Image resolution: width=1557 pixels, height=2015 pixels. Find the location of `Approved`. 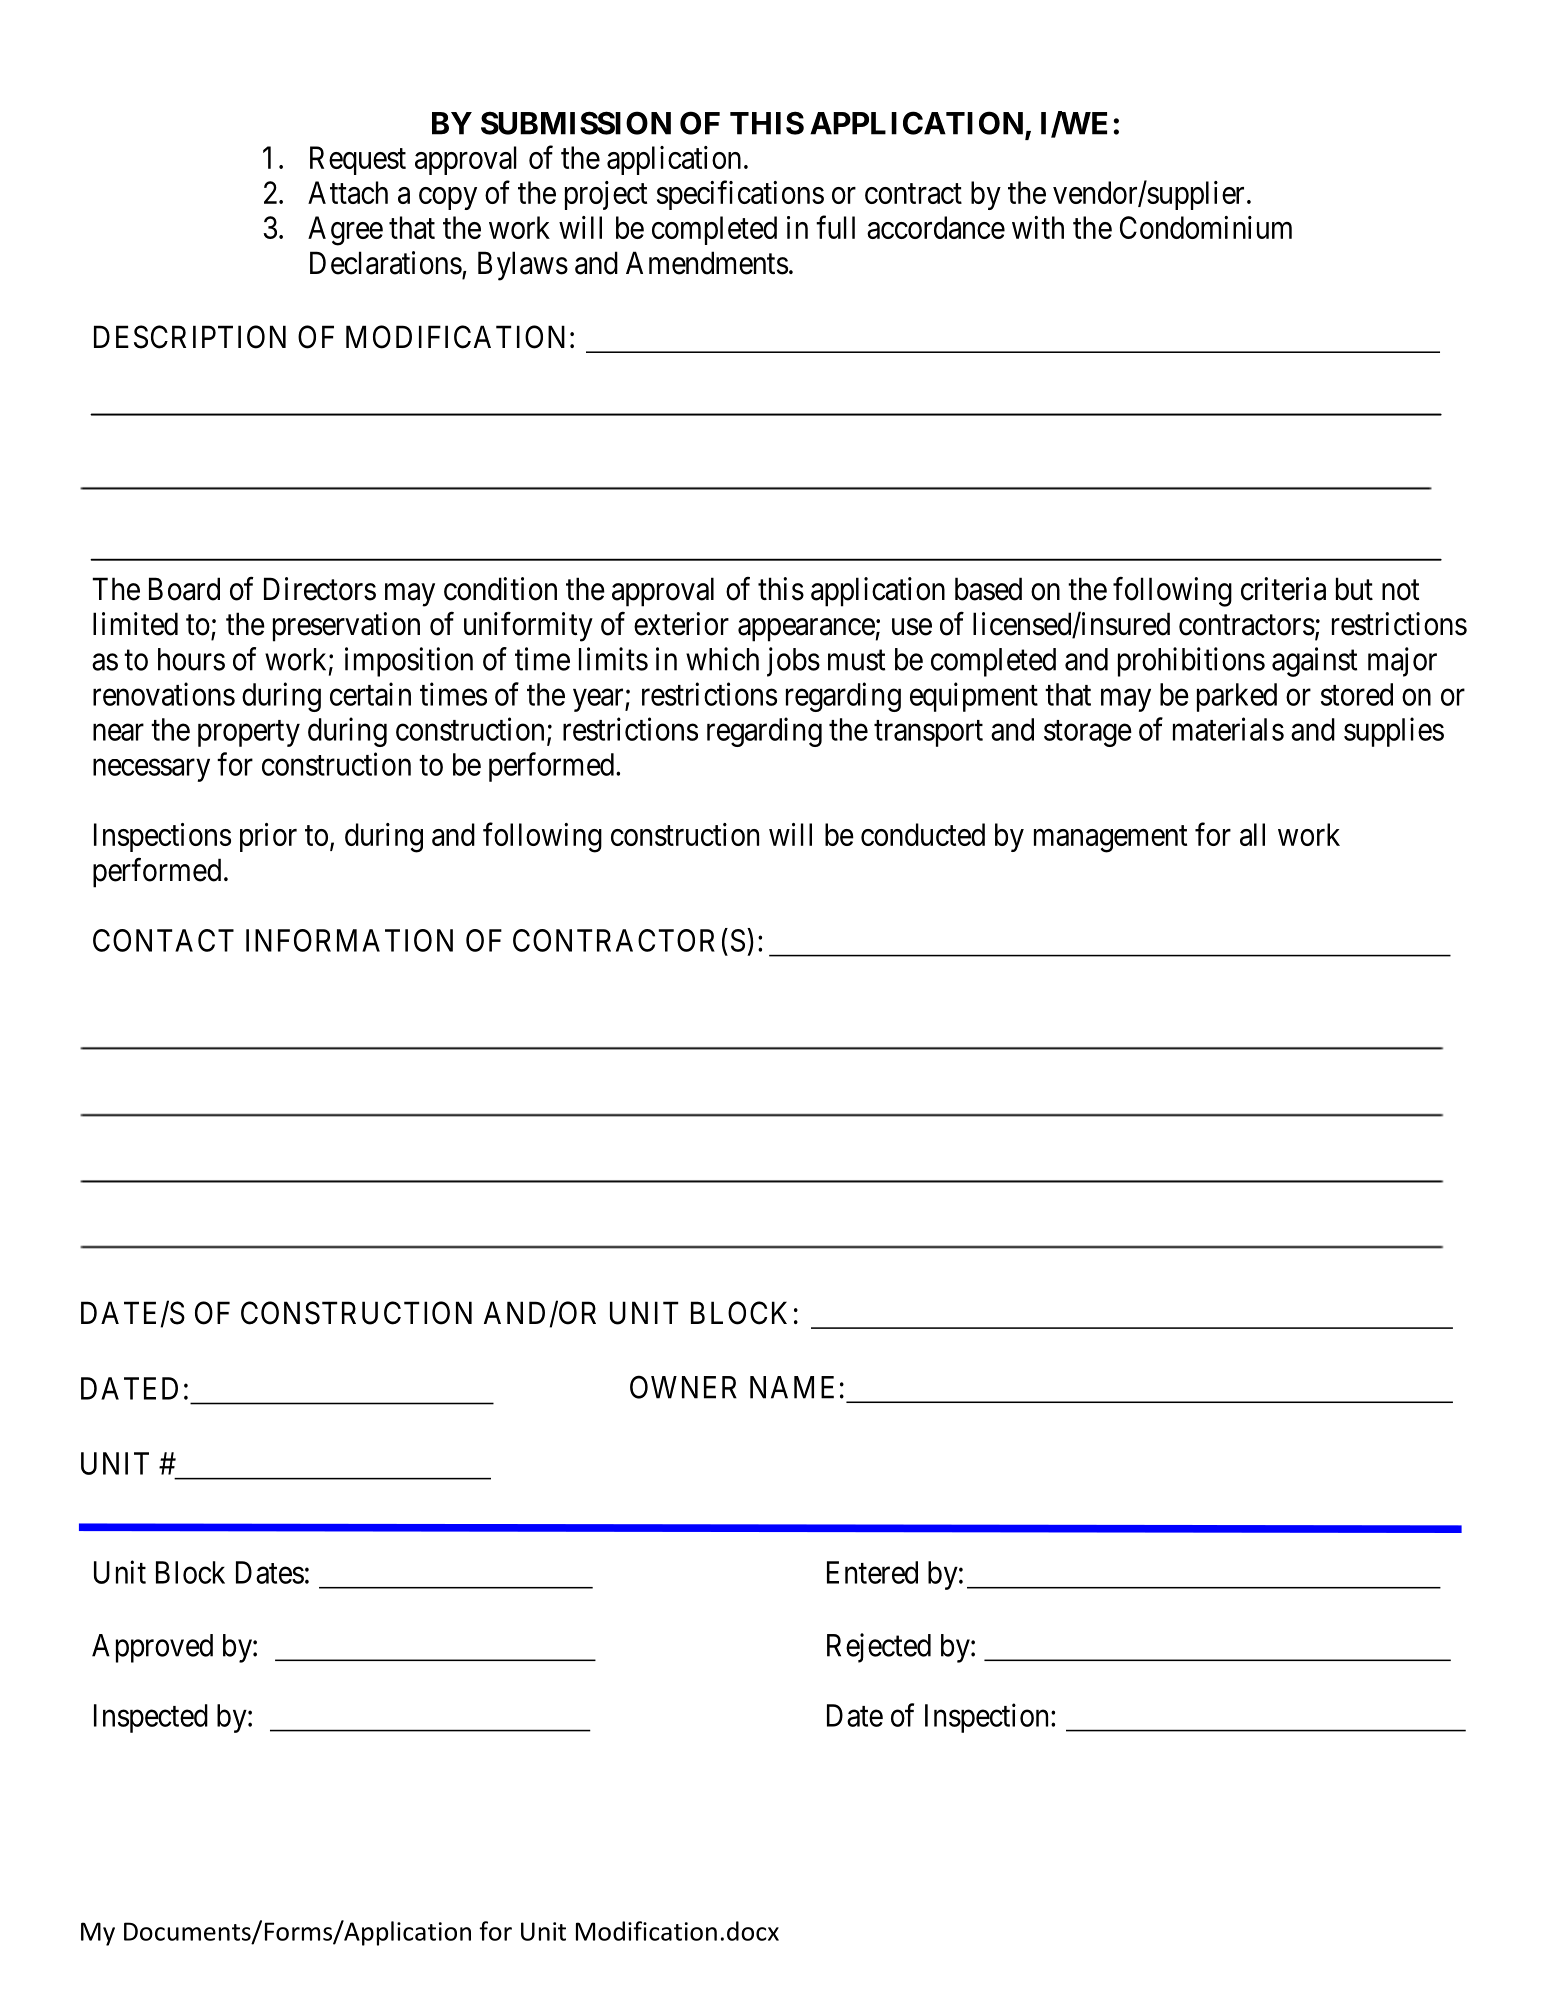

Approved is located at coordinates (152, 1648).
